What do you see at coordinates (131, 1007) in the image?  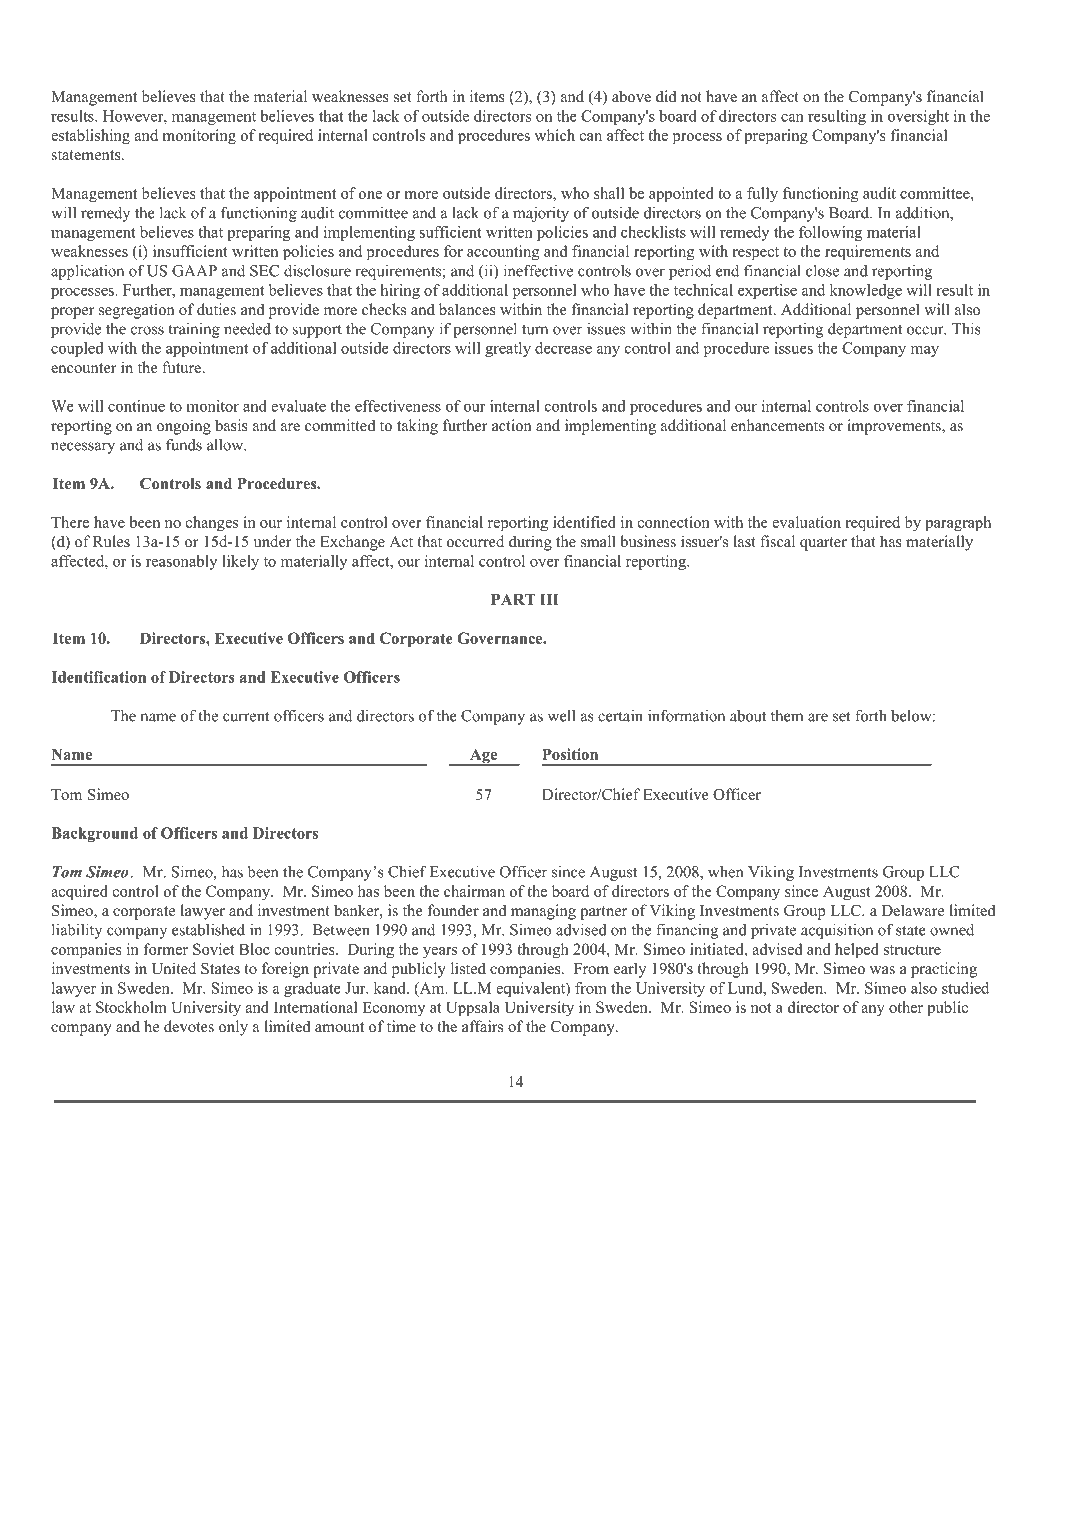 I see `Stockholm` at bounding box center [131, 1007].
